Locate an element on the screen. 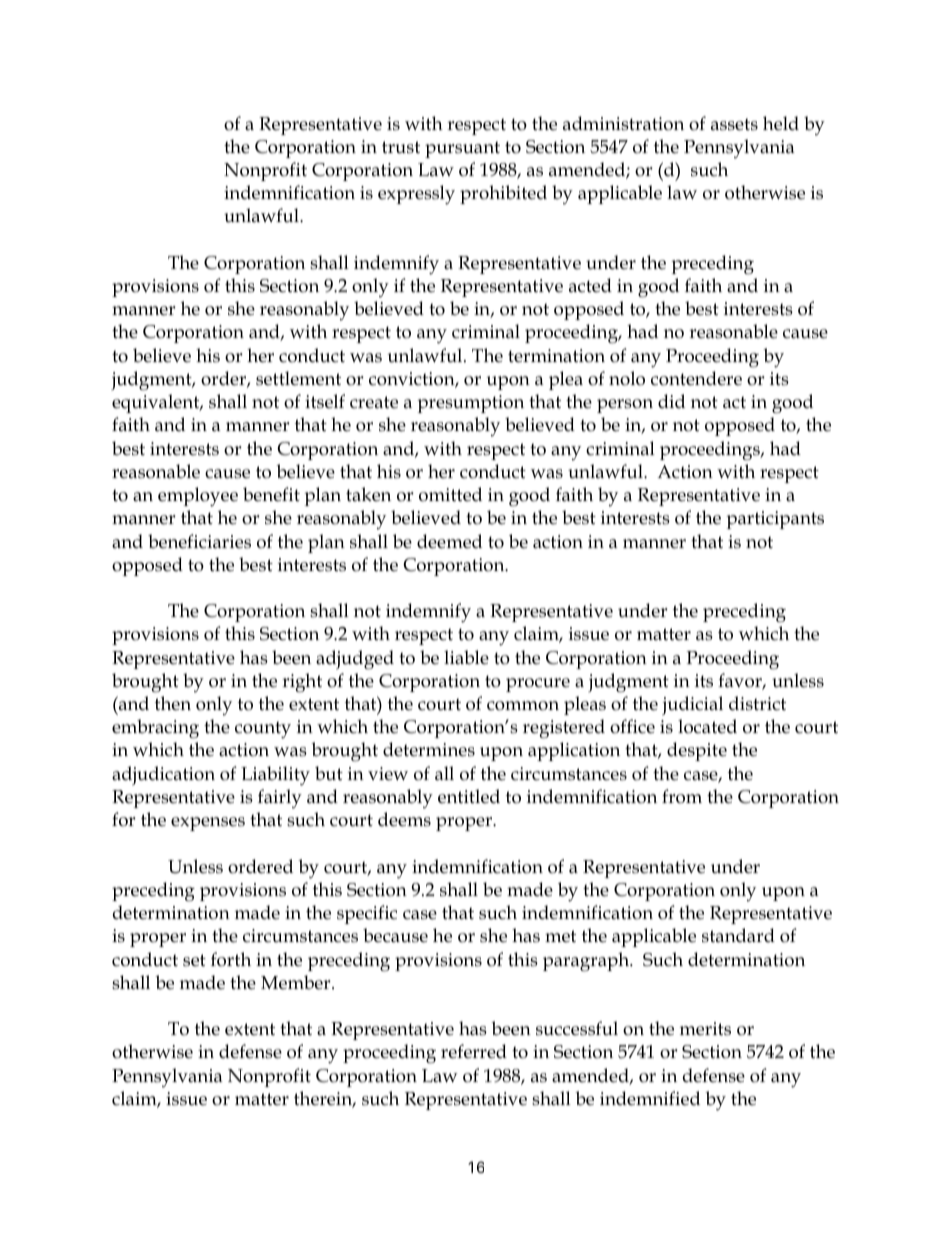 This screenshot has height=1233, width=952. employee is located at coordinates (198, 497).
